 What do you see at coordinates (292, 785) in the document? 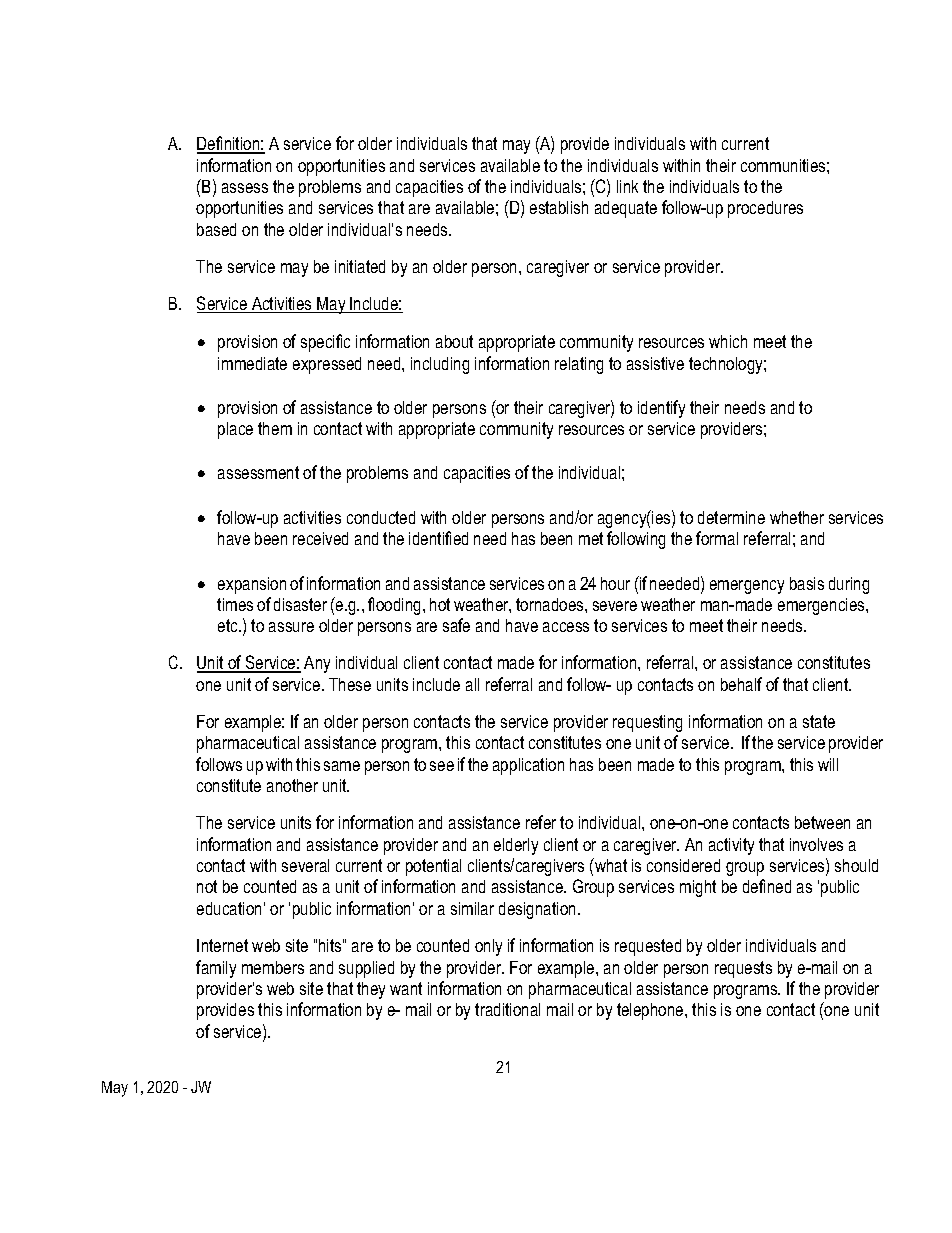
I see `another` at bounding box center [292, 785].
